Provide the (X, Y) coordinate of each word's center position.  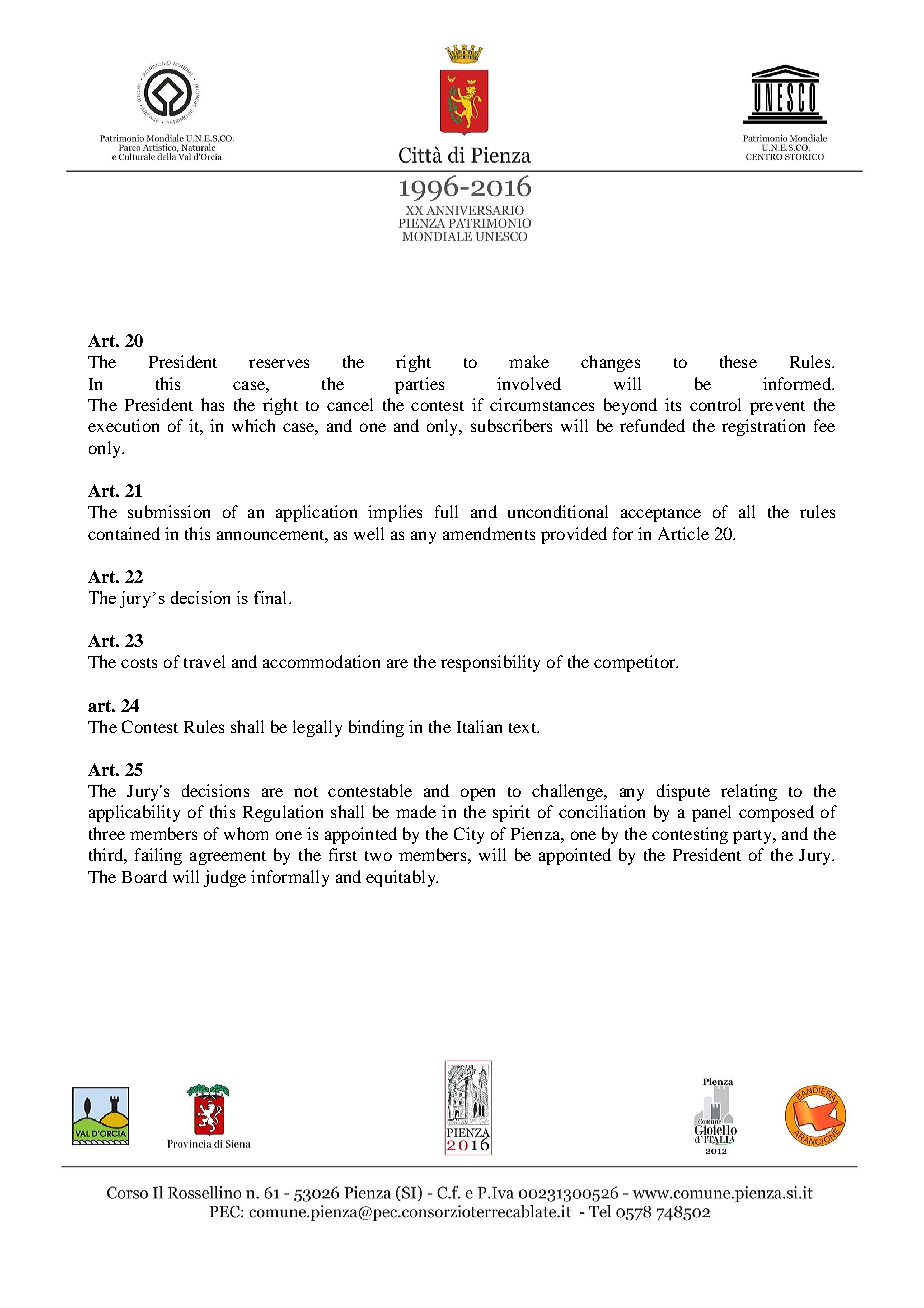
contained (124, 533)
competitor (636, 663)
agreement (228, 858)
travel (204, 661)
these (738, 361)
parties (419, 385)
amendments (489, 533)
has (212, 404)
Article (683, 533)
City (469, 835)
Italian (479, 726)
